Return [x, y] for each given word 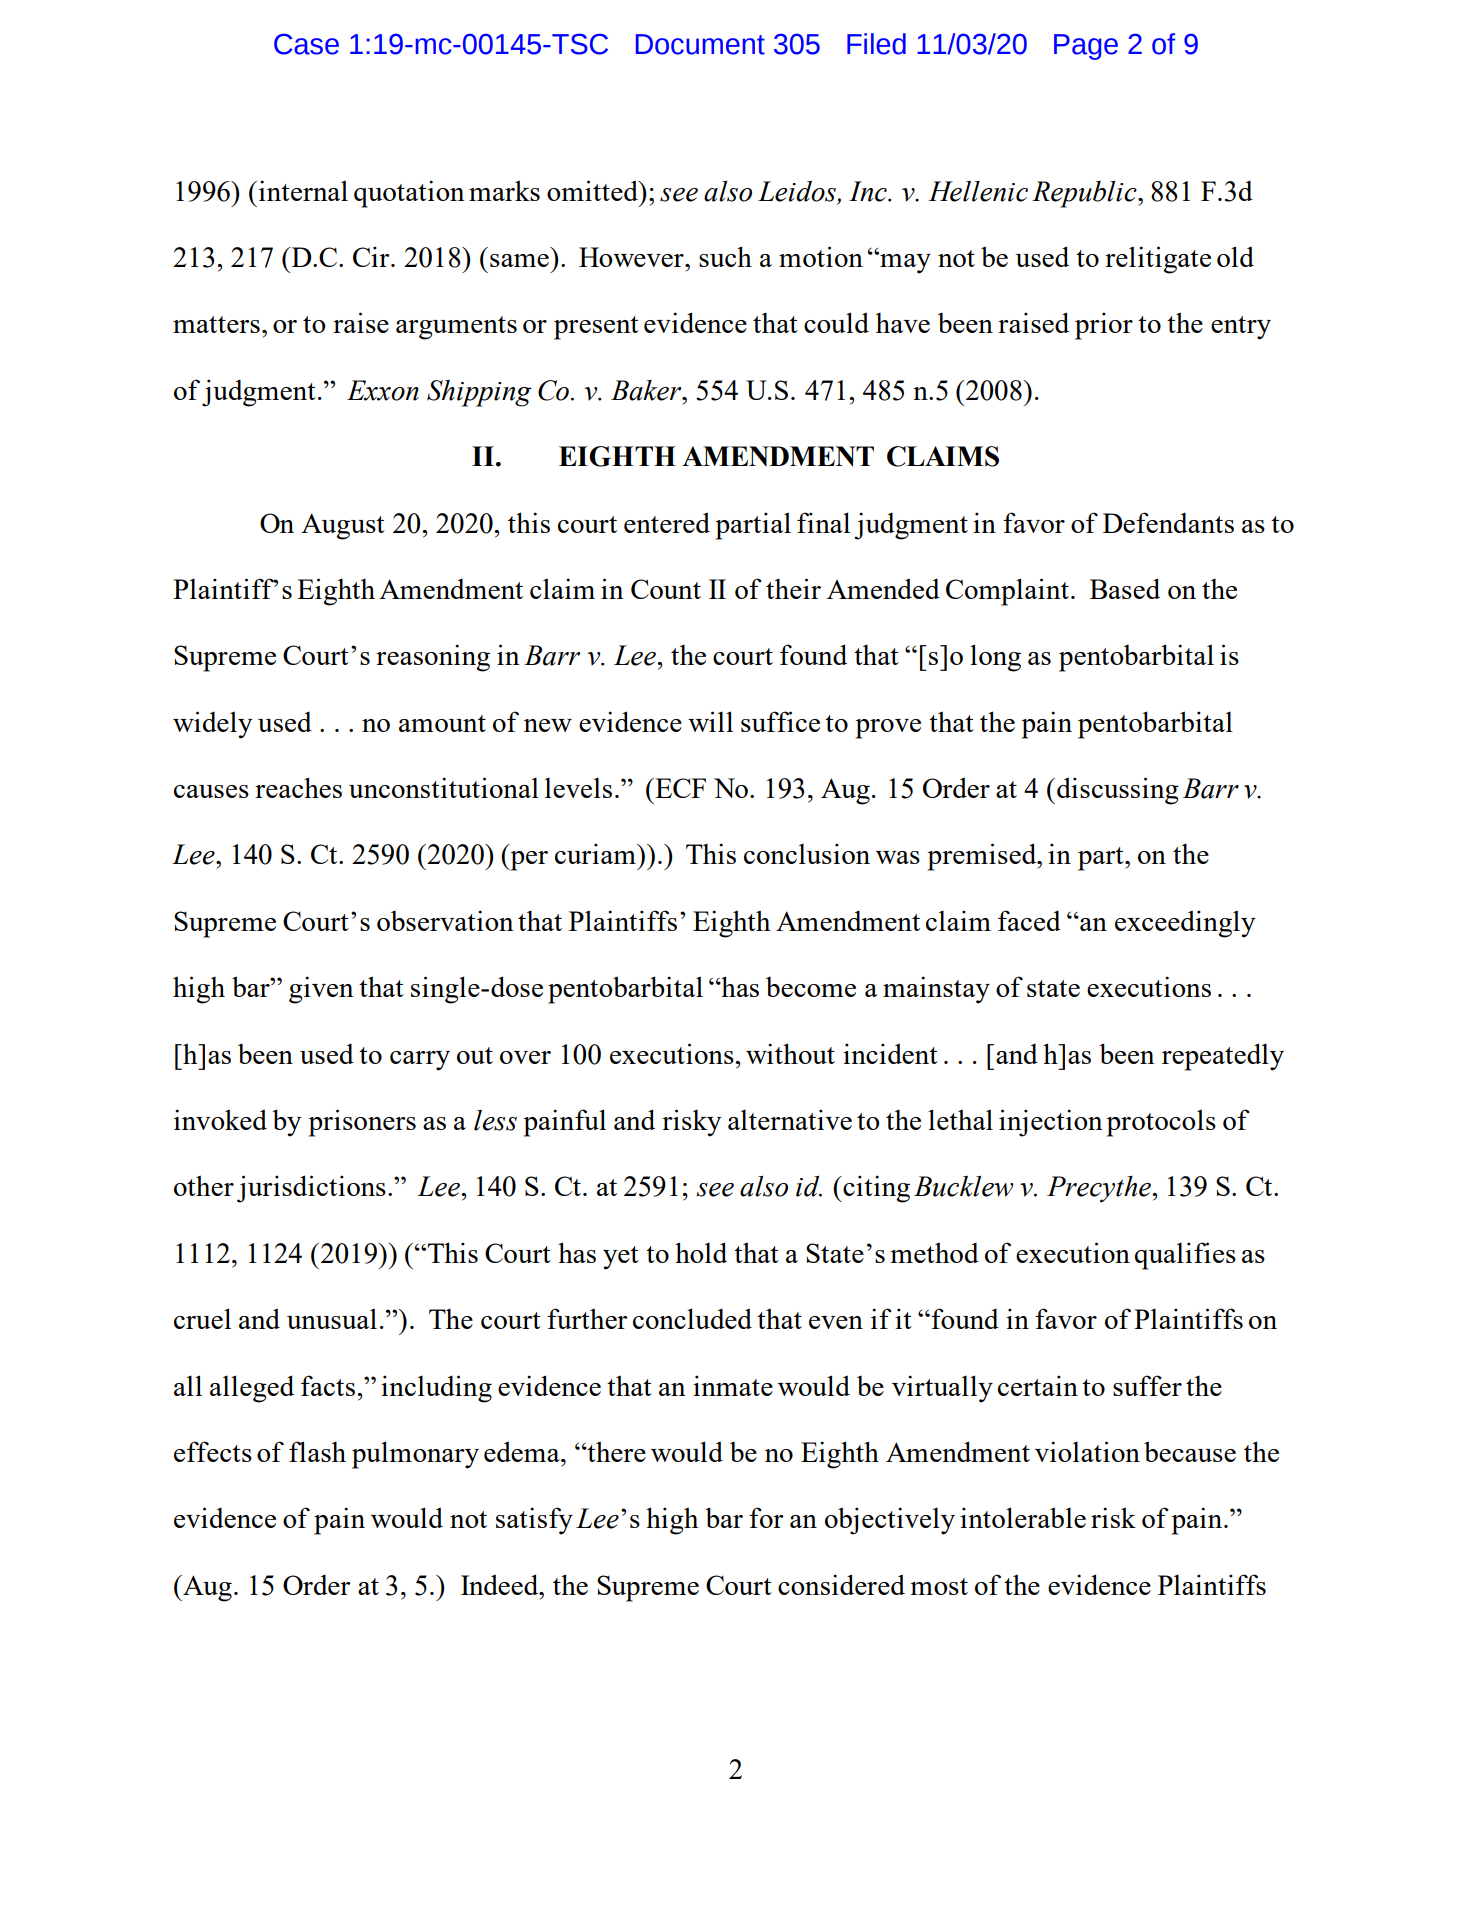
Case [306, 44]
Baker [647, 390]
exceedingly [1185, 924]
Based [1125, 588]
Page [1086, 47]
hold [701, 1252]
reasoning [433, 658]
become [811, 987]
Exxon [383, 390]
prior [1104, 326]
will [710, 721]
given [321, 990]
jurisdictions [311, 1189]
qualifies [1185, 1256]
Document [700, 44]
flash [317, 1451]
